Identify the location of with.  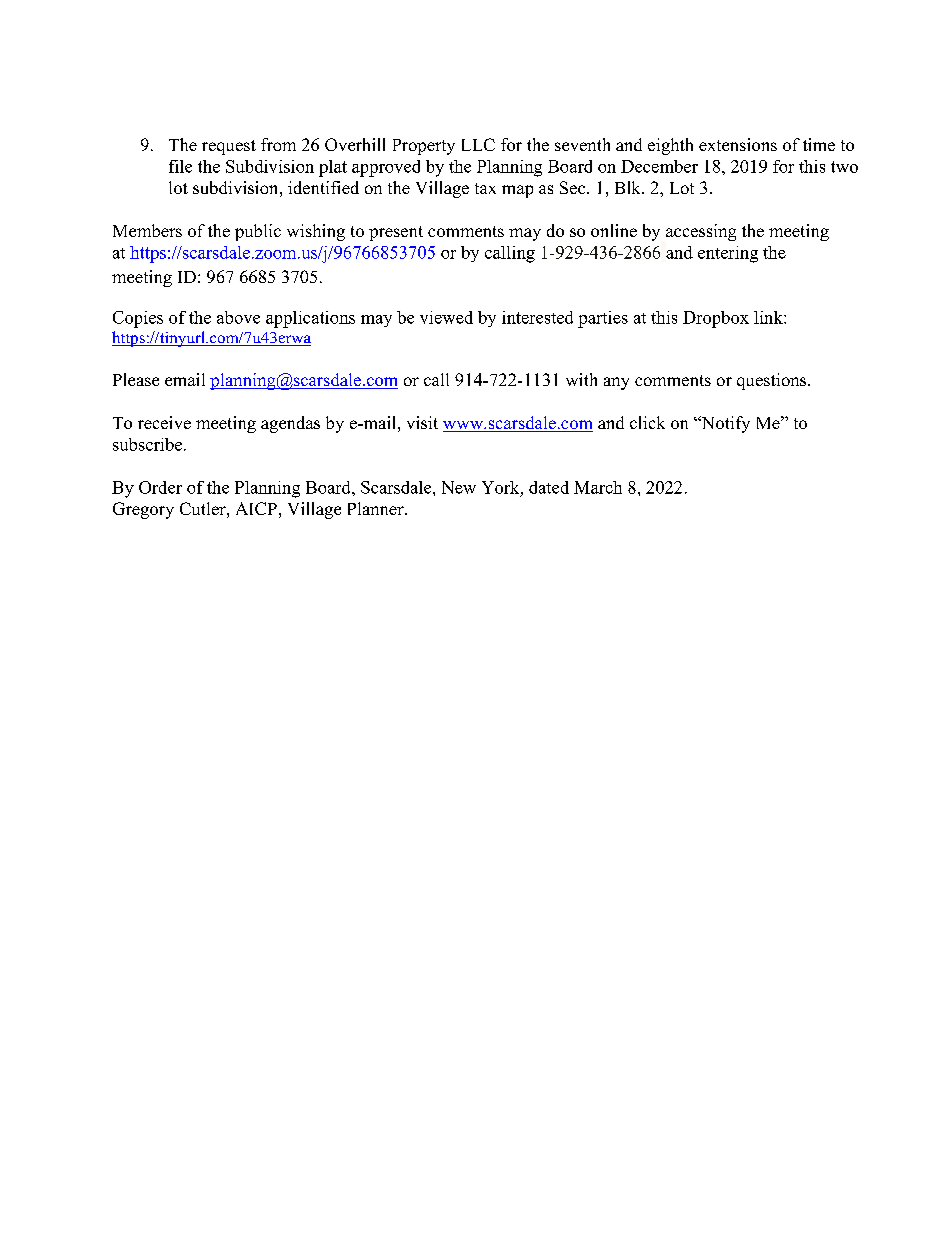
(581, 379).
